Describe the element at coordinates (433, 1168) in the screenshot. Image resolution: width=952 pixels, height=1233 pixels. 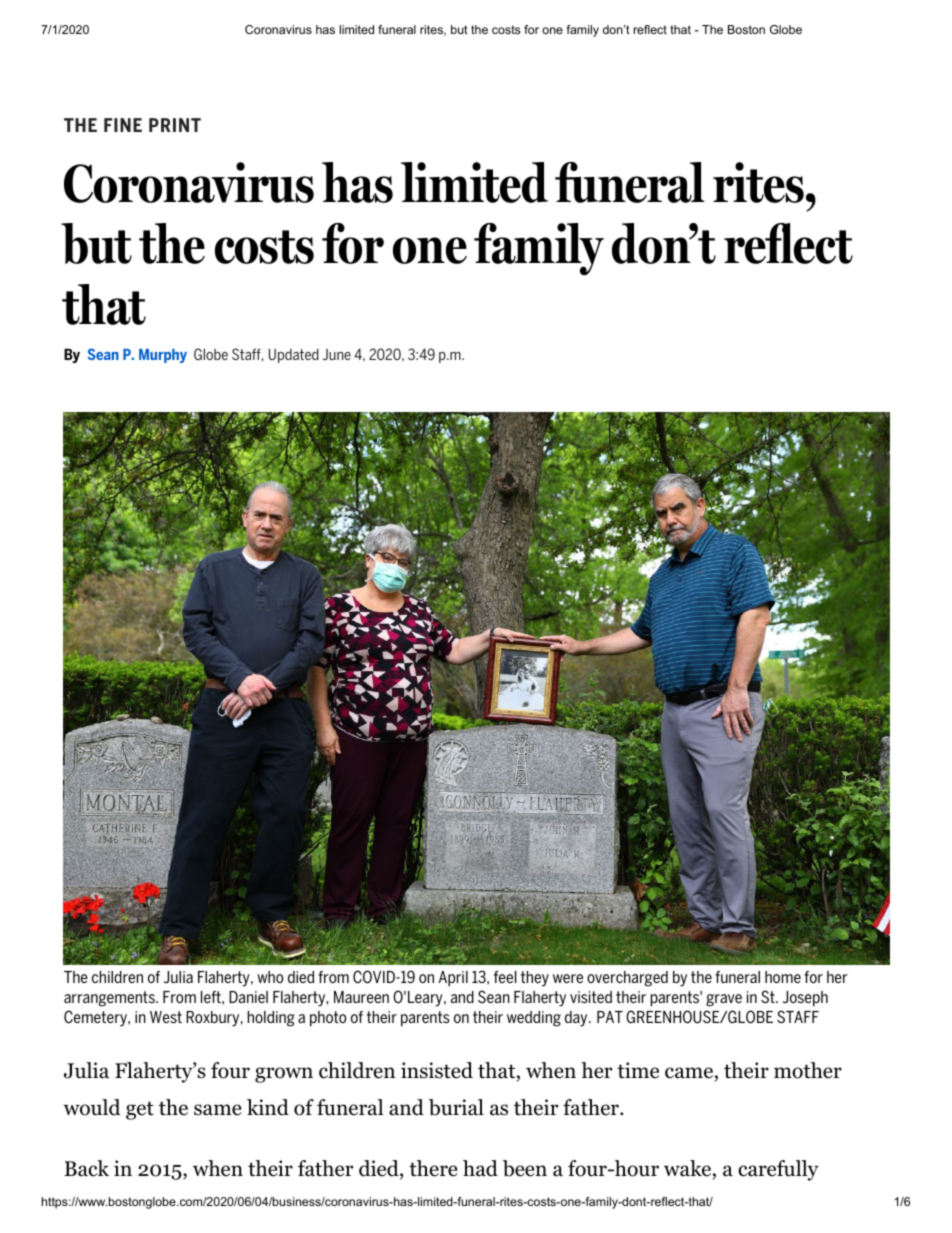
I see `there` at that location.
